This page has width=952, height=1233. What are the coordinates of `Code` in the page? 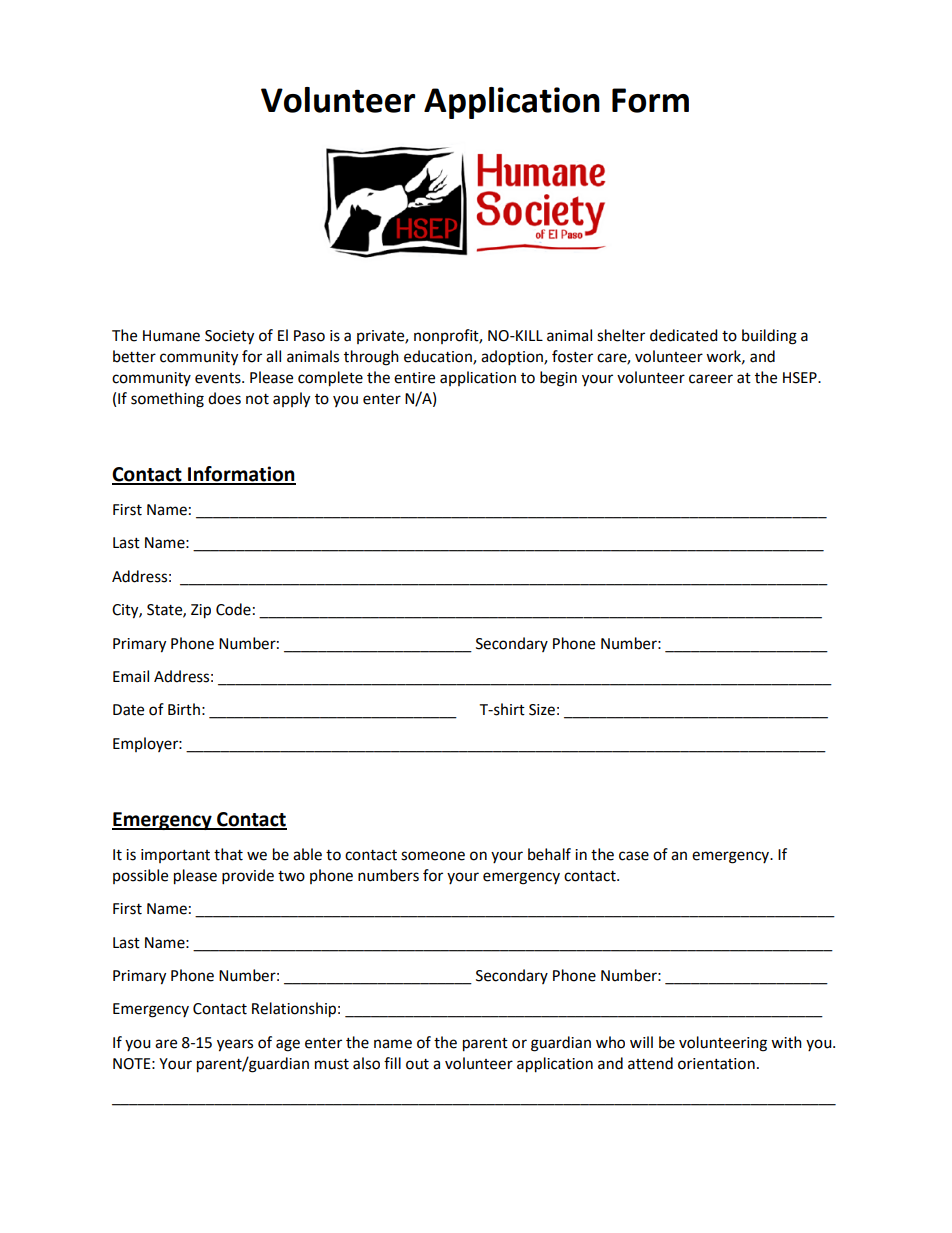 It's located at (233, 609).
